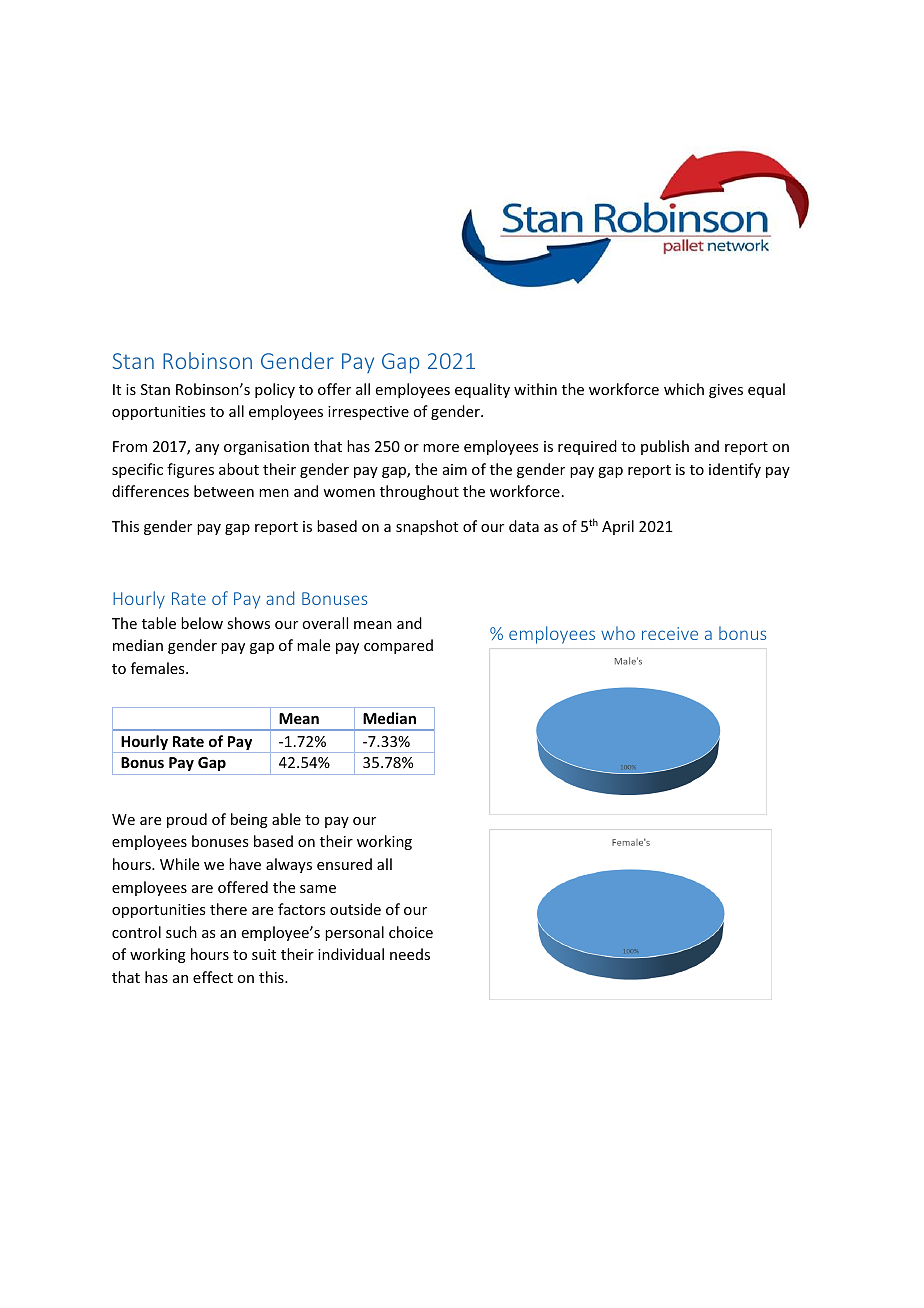  I want to click on which, so click(684, 389).
